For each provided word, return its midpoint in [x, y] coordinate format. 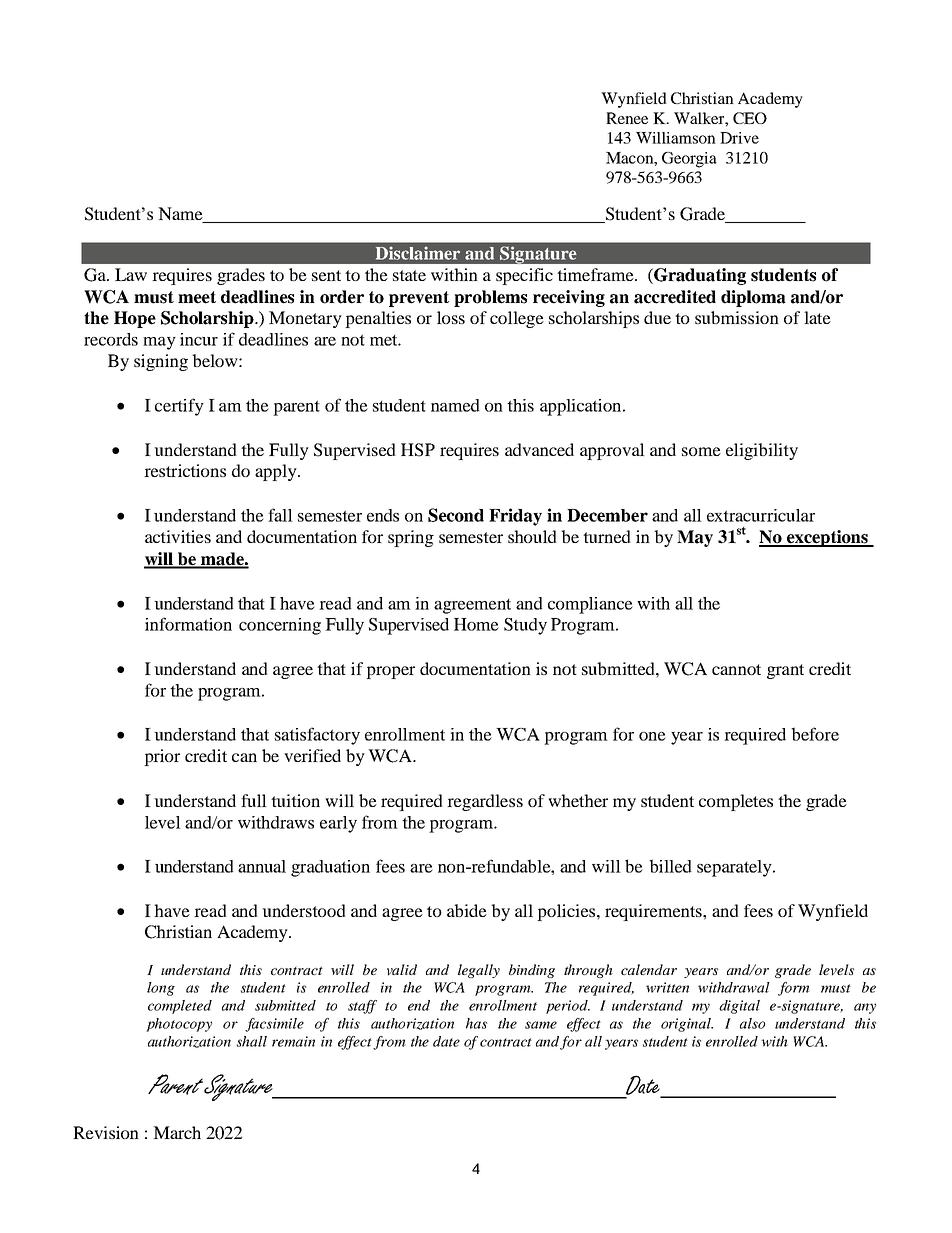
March [177, 1132]
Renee [627, 118]
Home [476, 624]
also [752, 1023]
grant [785, 671]
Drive [739, 138]
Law [131, 274]
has [476, 1023]
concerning [280, 626]
